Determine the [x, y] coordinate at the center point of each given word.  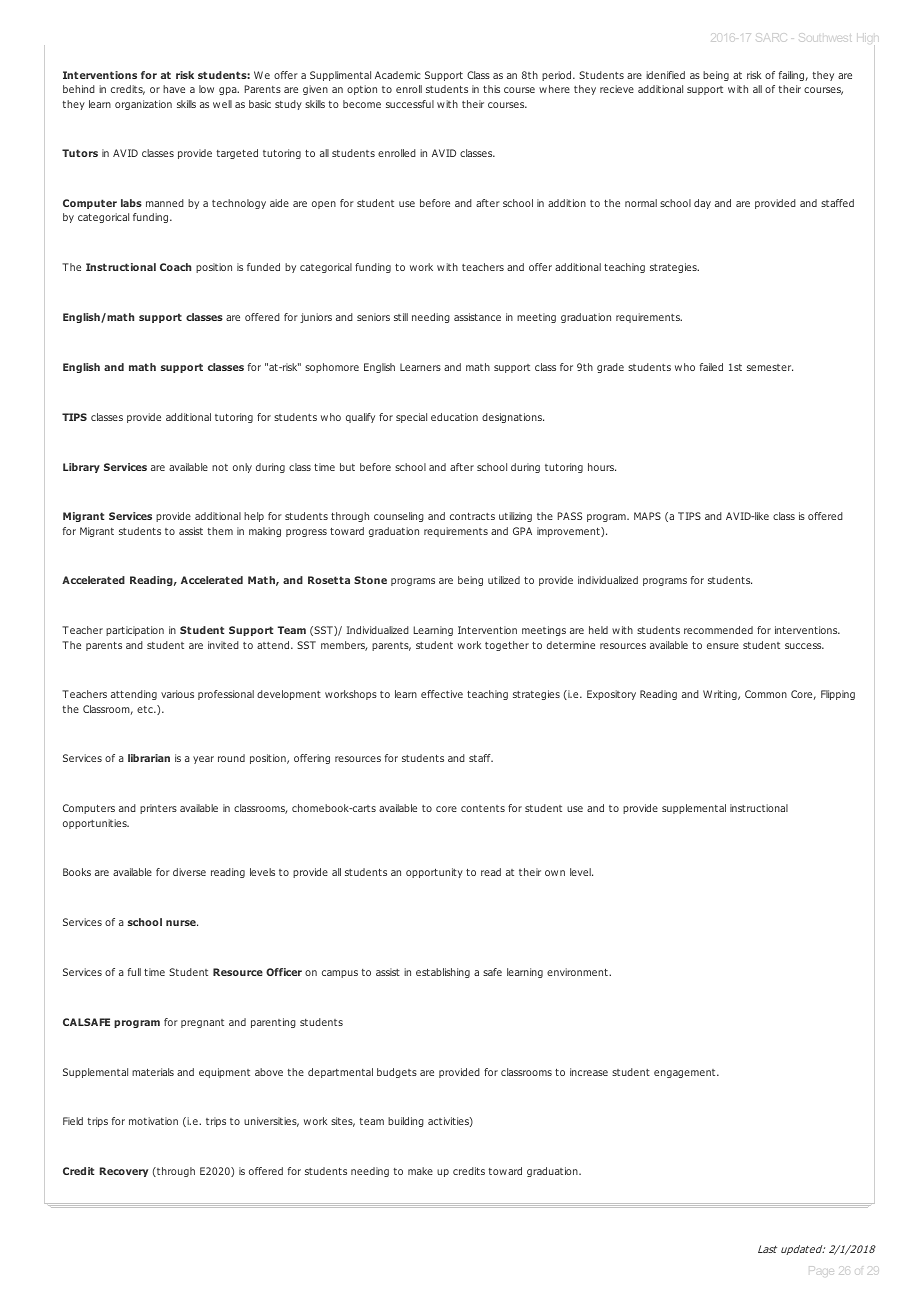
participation [135, 631]
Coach [175, 267]
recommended [718, 630]
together [507, 646]
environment [578, 972]
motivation [153, 1121]
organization [143, 105]
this [491, 89]
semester [770, 367]
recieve [617, 89]
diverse [189, 872]
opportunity [434, 873]
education [454, 417]
